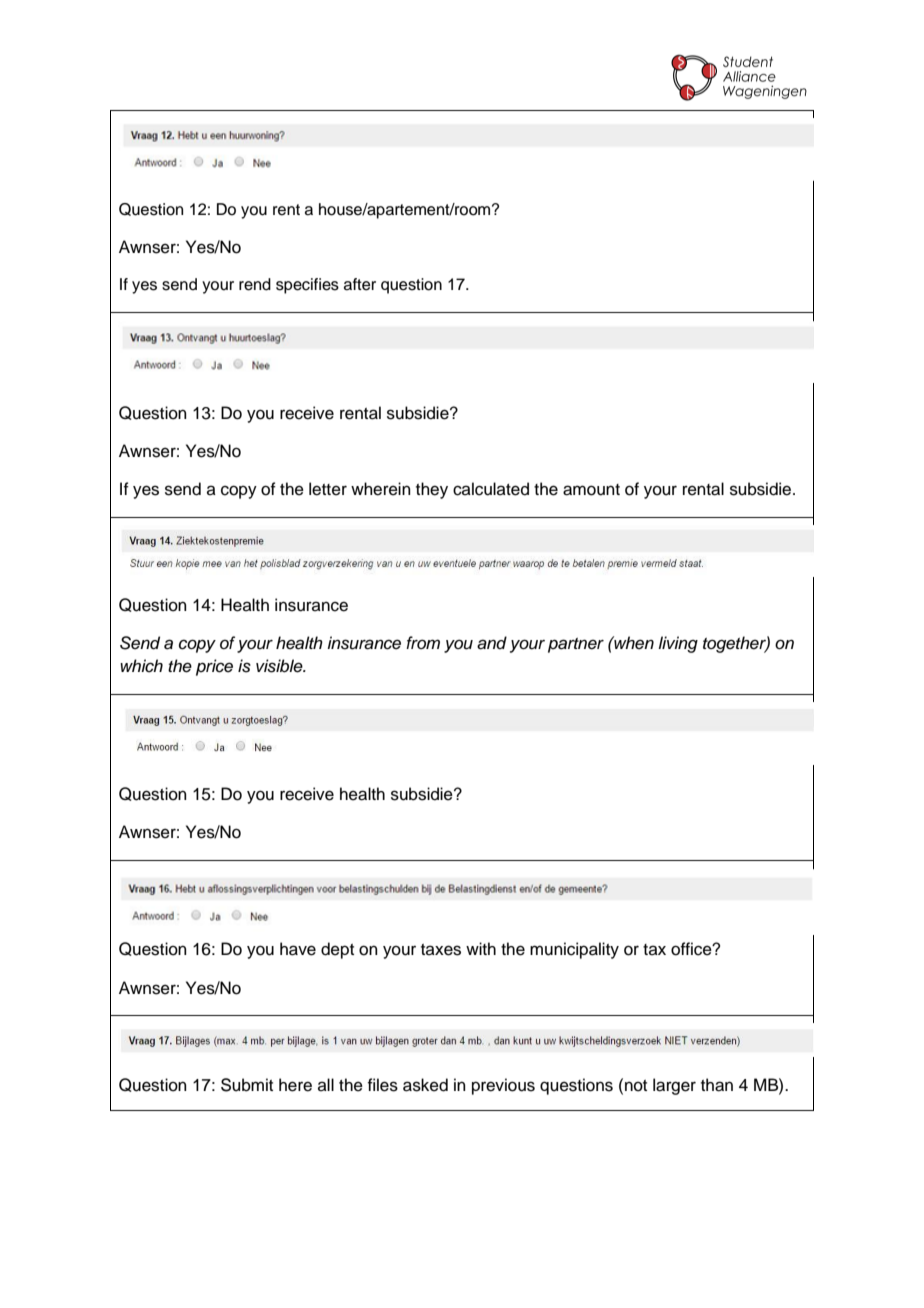  I want to click on asked, so click(425, 1085).
